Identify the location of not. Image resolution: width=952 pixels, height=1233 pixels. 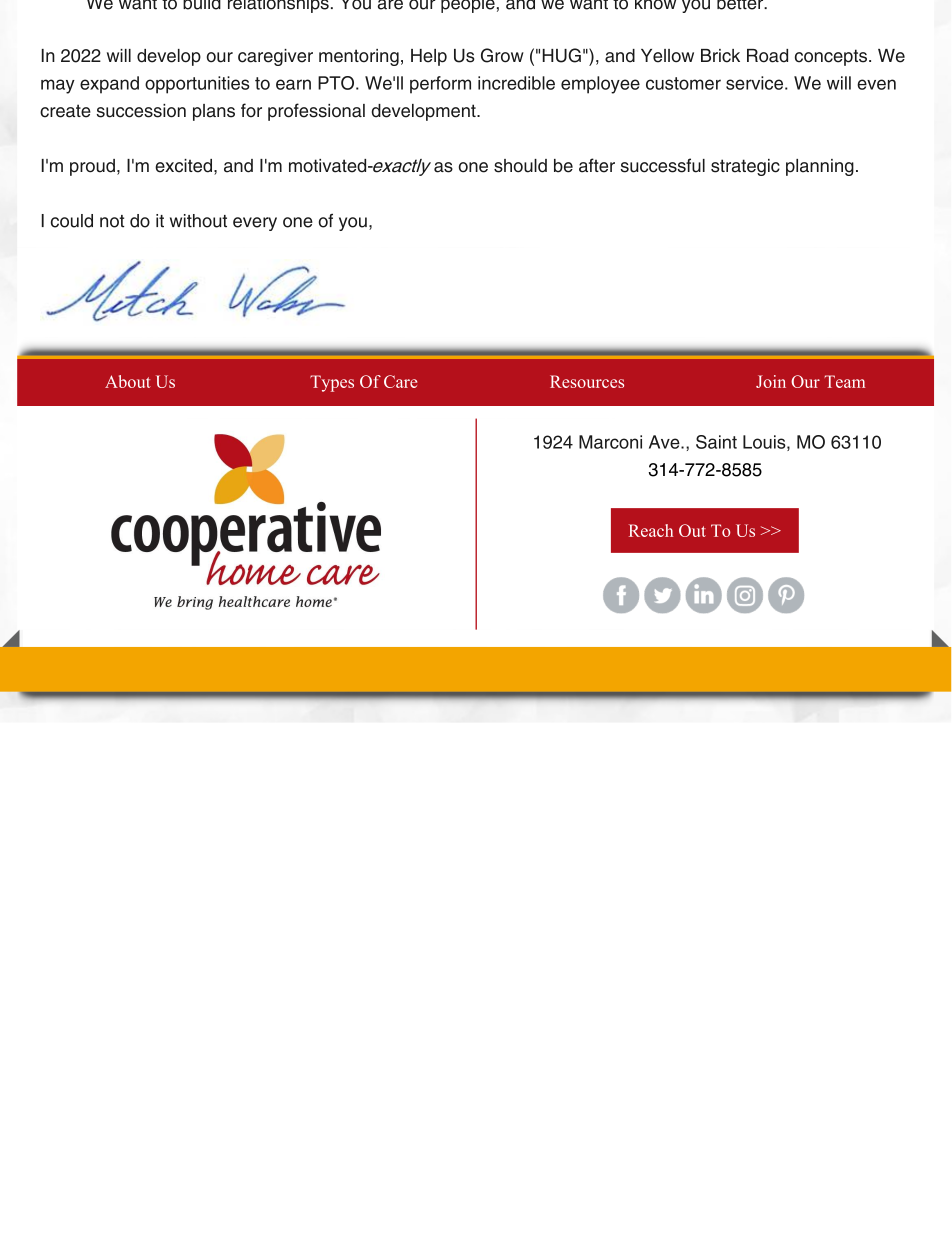
(112, 221).
